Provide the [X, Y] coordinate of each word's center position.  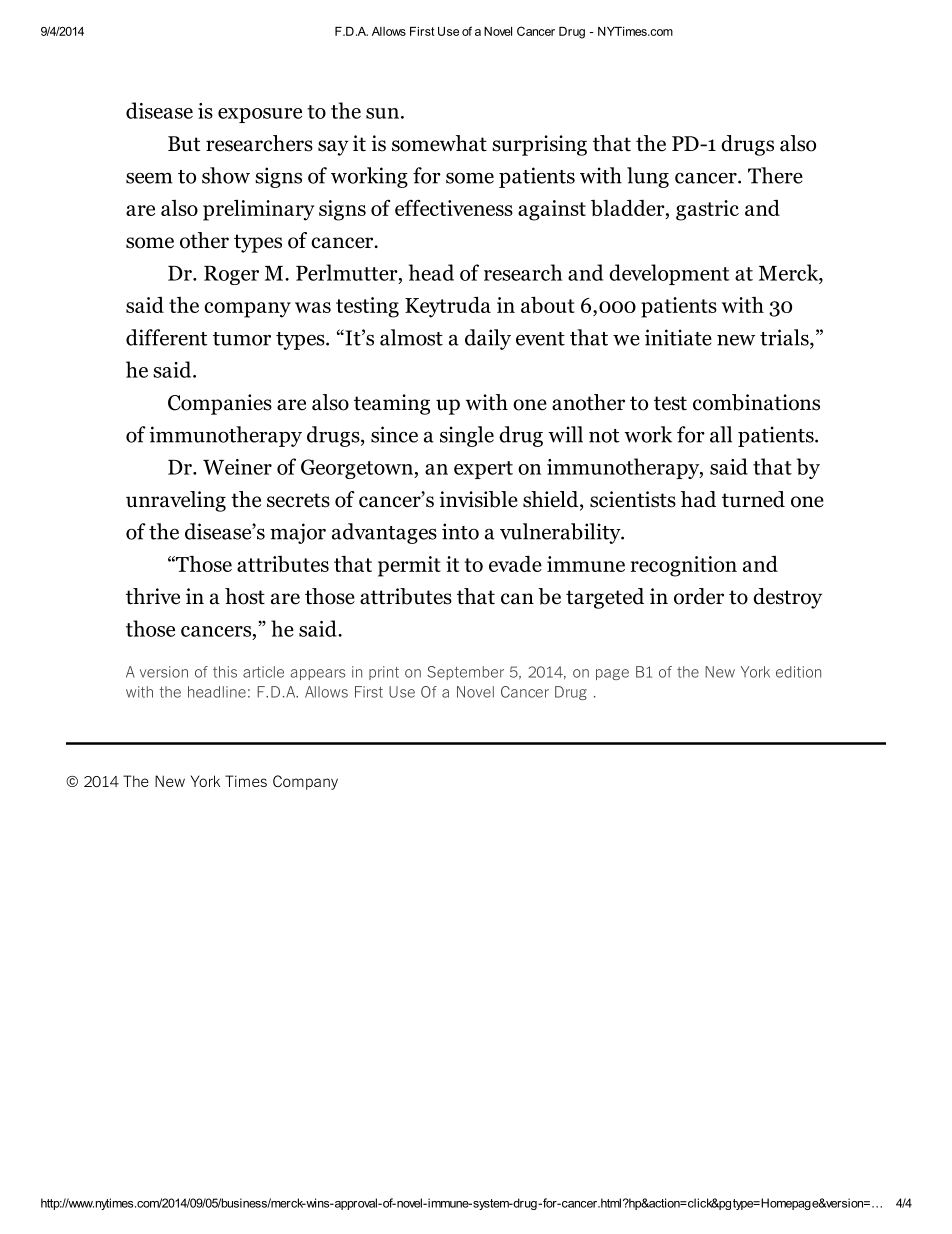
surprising [539, 145]
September [465, 673]
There [775, 175]
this [225, 672]
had [698, 499]
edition [798, 672]
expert [483, 470]
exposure [260, 115]
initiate [678, 337]
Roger [231, 275]
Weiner [237, 467]
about [548, 304]
